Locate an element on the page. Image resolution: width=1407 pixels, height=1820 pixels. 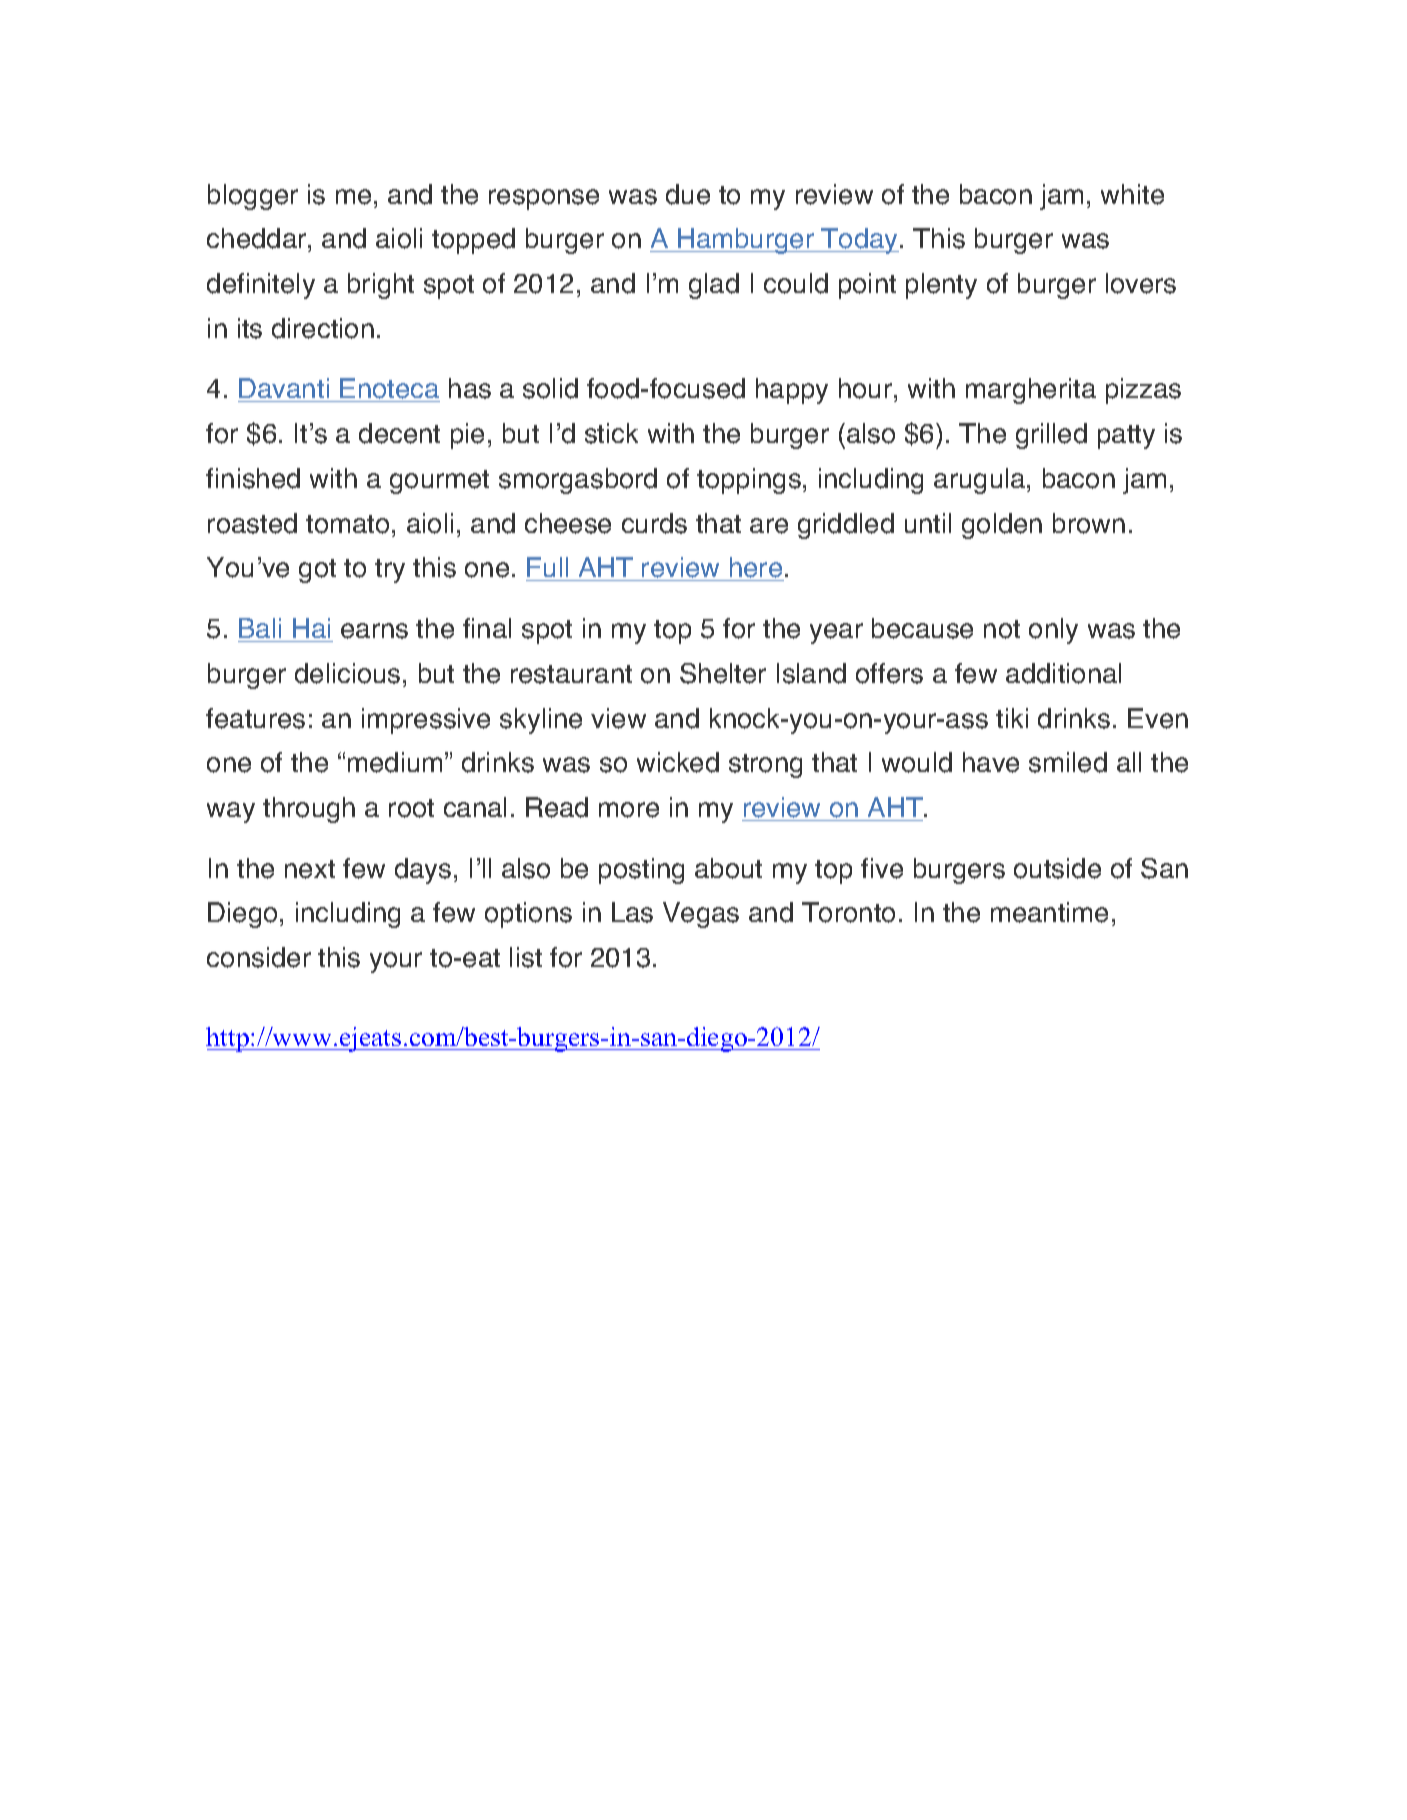
Vegas is located at coordinates (701, 915).
